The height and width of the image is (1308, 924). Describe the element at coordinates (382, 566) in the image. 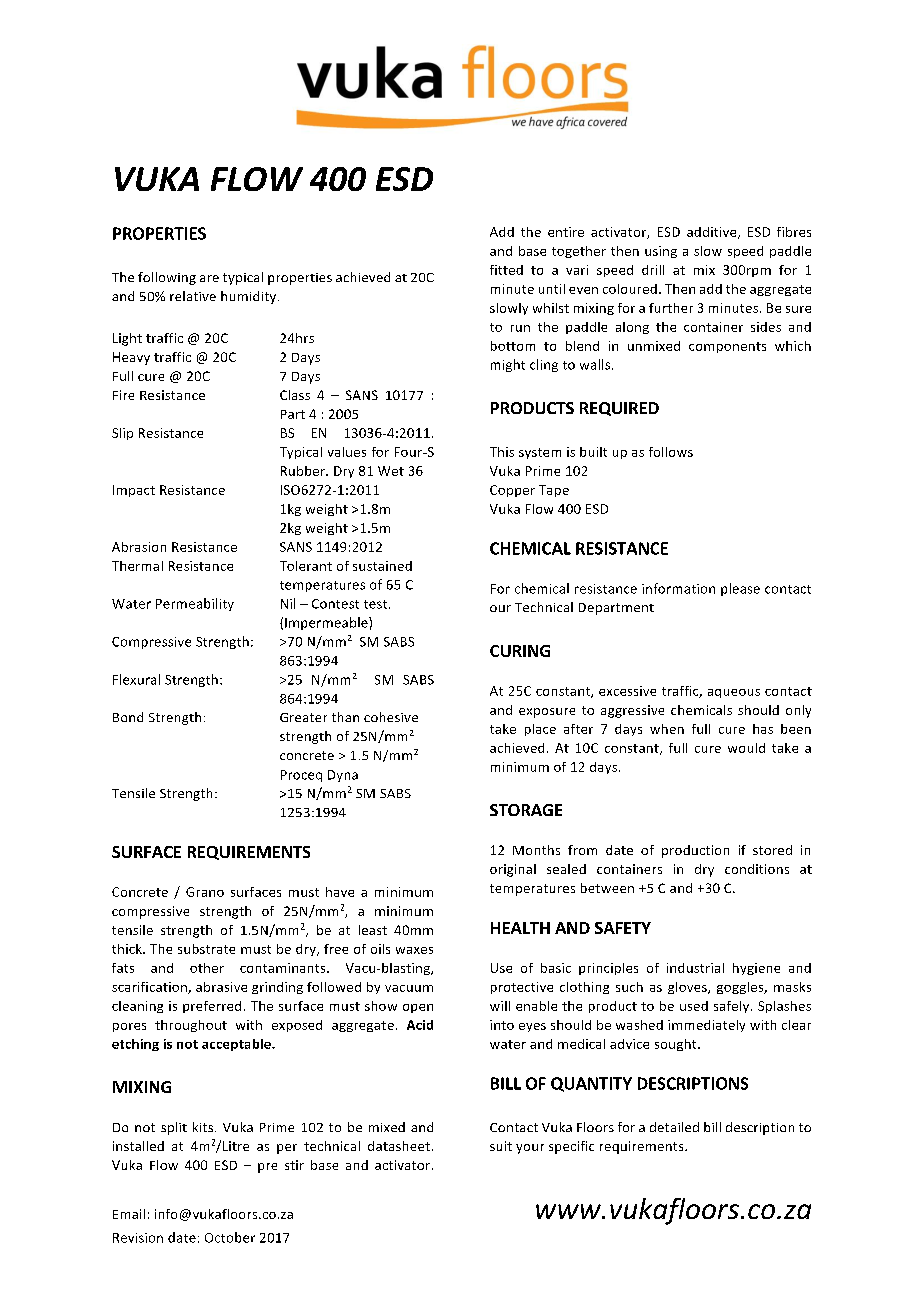

I see `sustained` at that location.
